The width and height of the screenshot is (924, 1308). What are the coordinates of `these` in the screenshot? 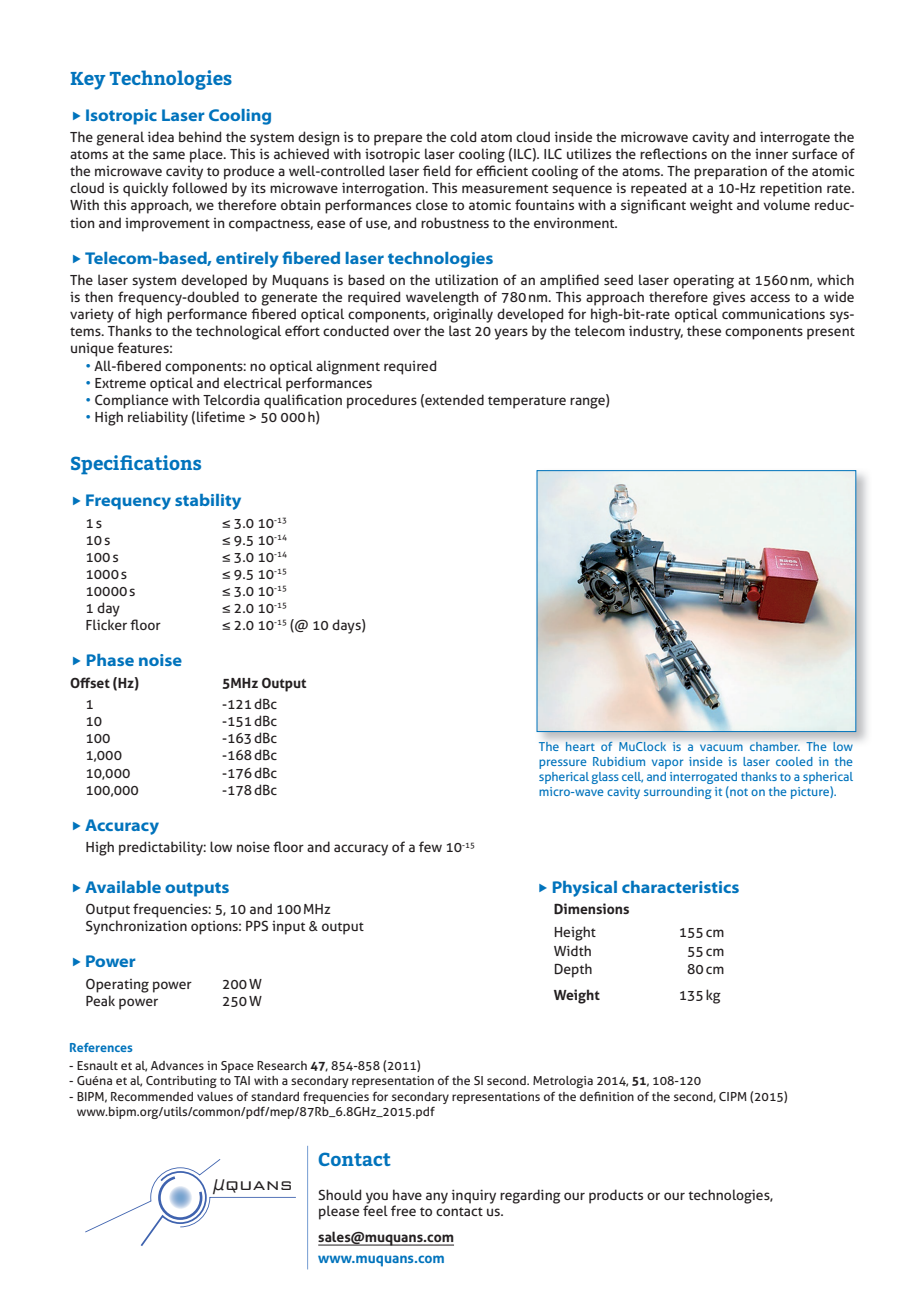 It's located at (704, 330).
